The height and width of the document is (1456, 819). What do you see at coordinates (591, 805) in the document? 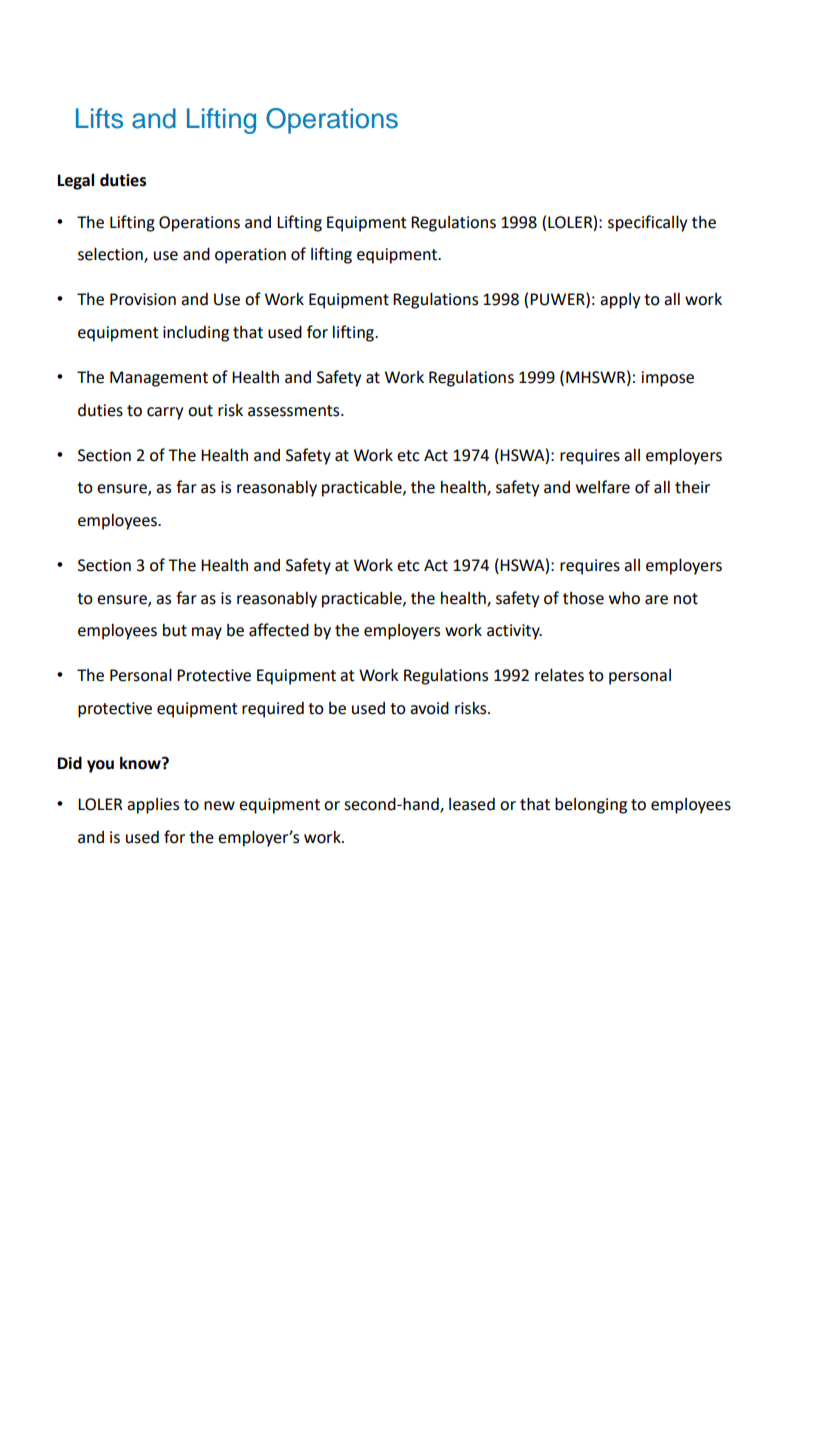
I see `belonging` at bounding box center [591, 805].
